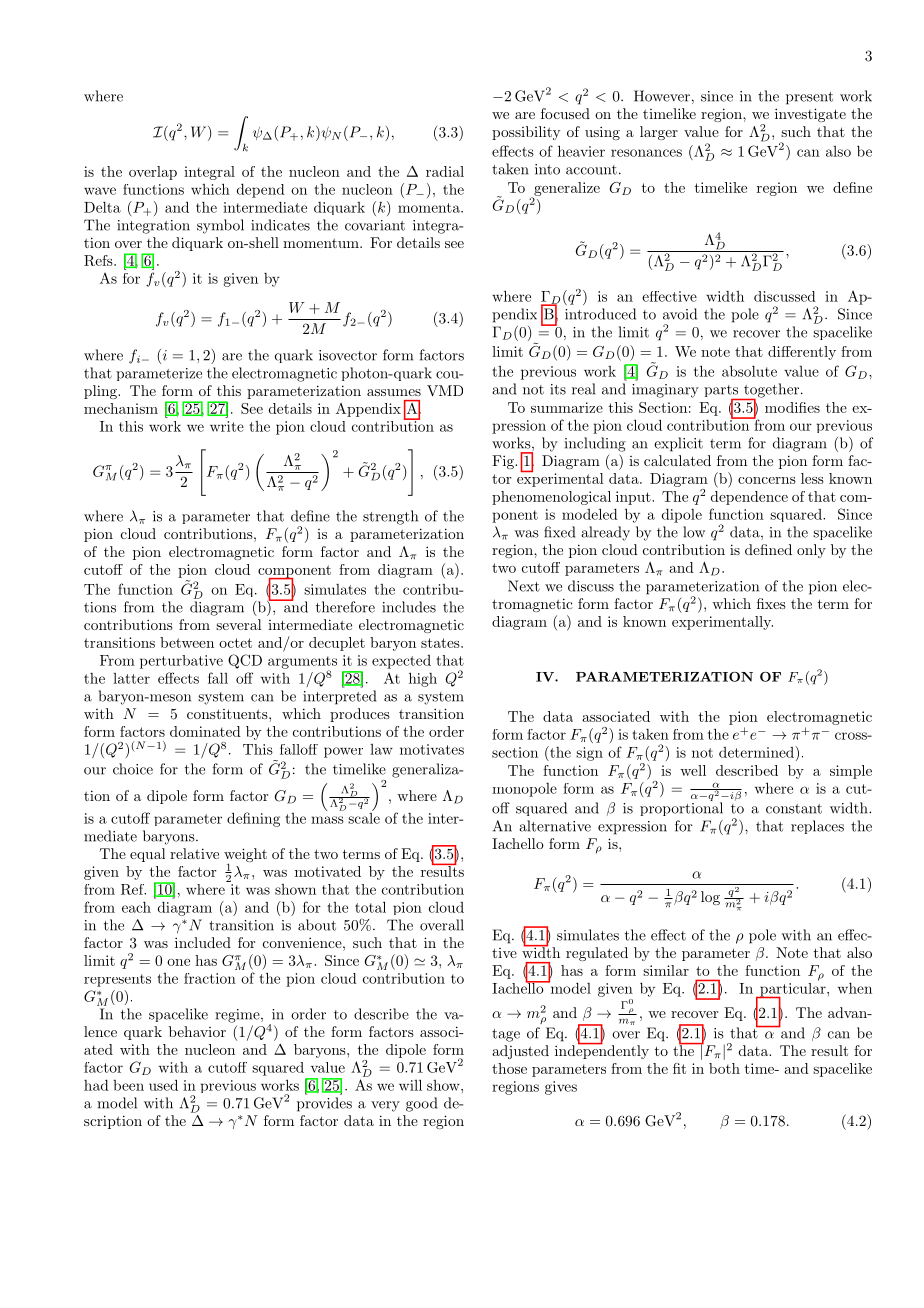  I want to click on differently, so click(802, 353).
